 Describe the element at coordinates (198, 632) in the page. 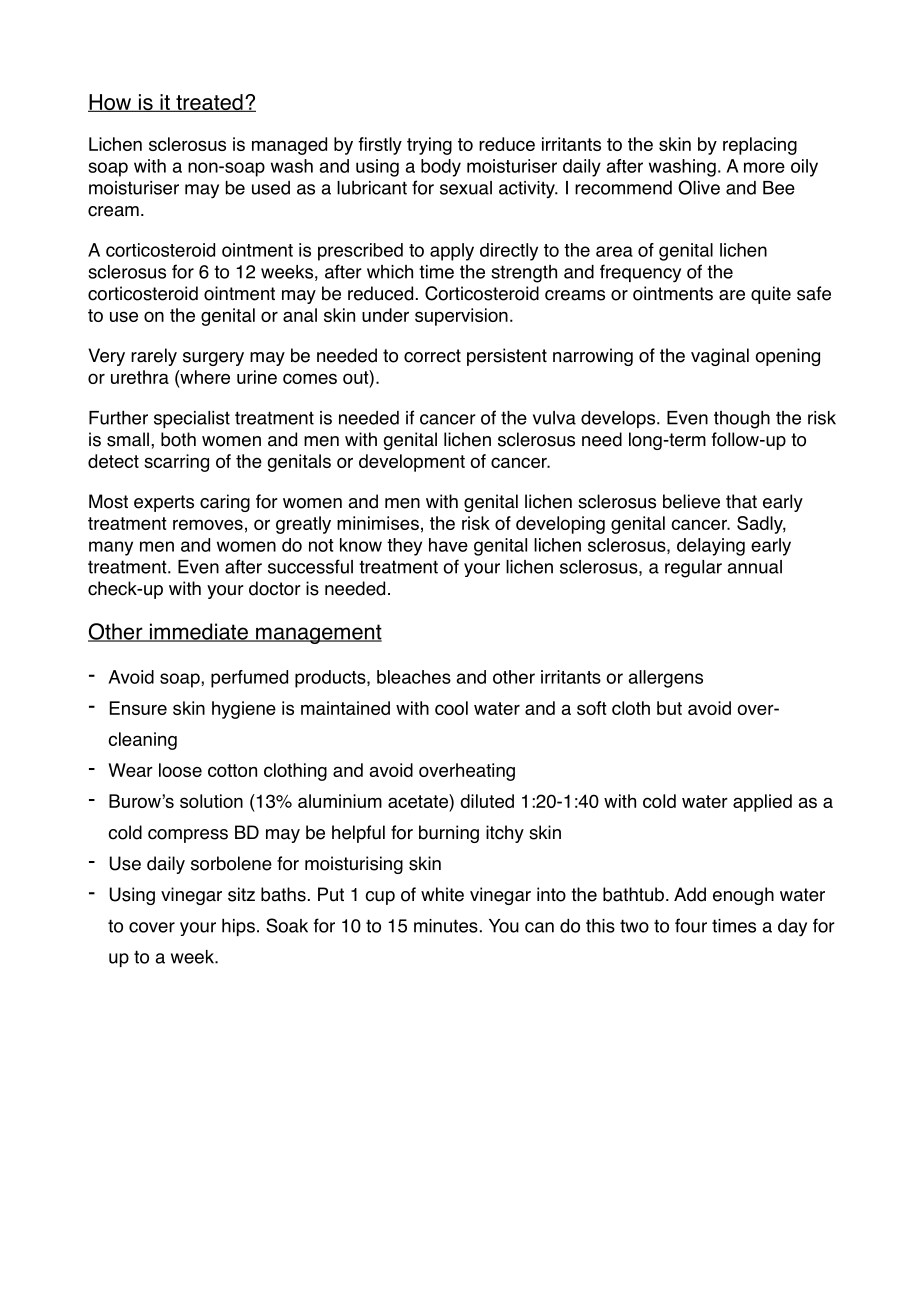

I see `immediate` at that location.
